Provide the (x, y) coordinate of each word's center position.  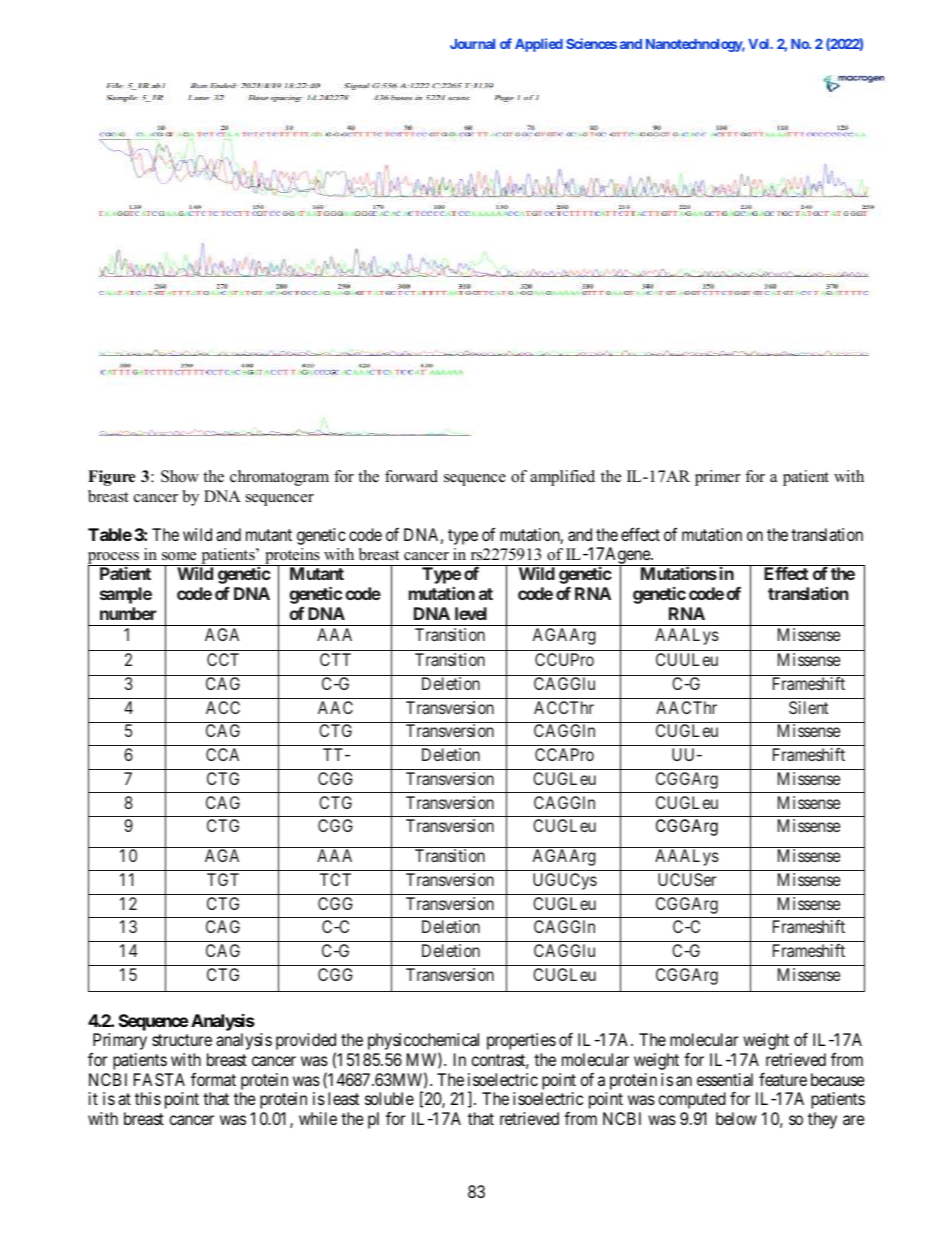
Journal (472, 44)
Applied (539, 45)
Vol (760, 44)
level (471, 613)
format (213, 1079)
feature (783, 1079)
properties (521, 1041)
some (179, 556)
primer (718, 478)
